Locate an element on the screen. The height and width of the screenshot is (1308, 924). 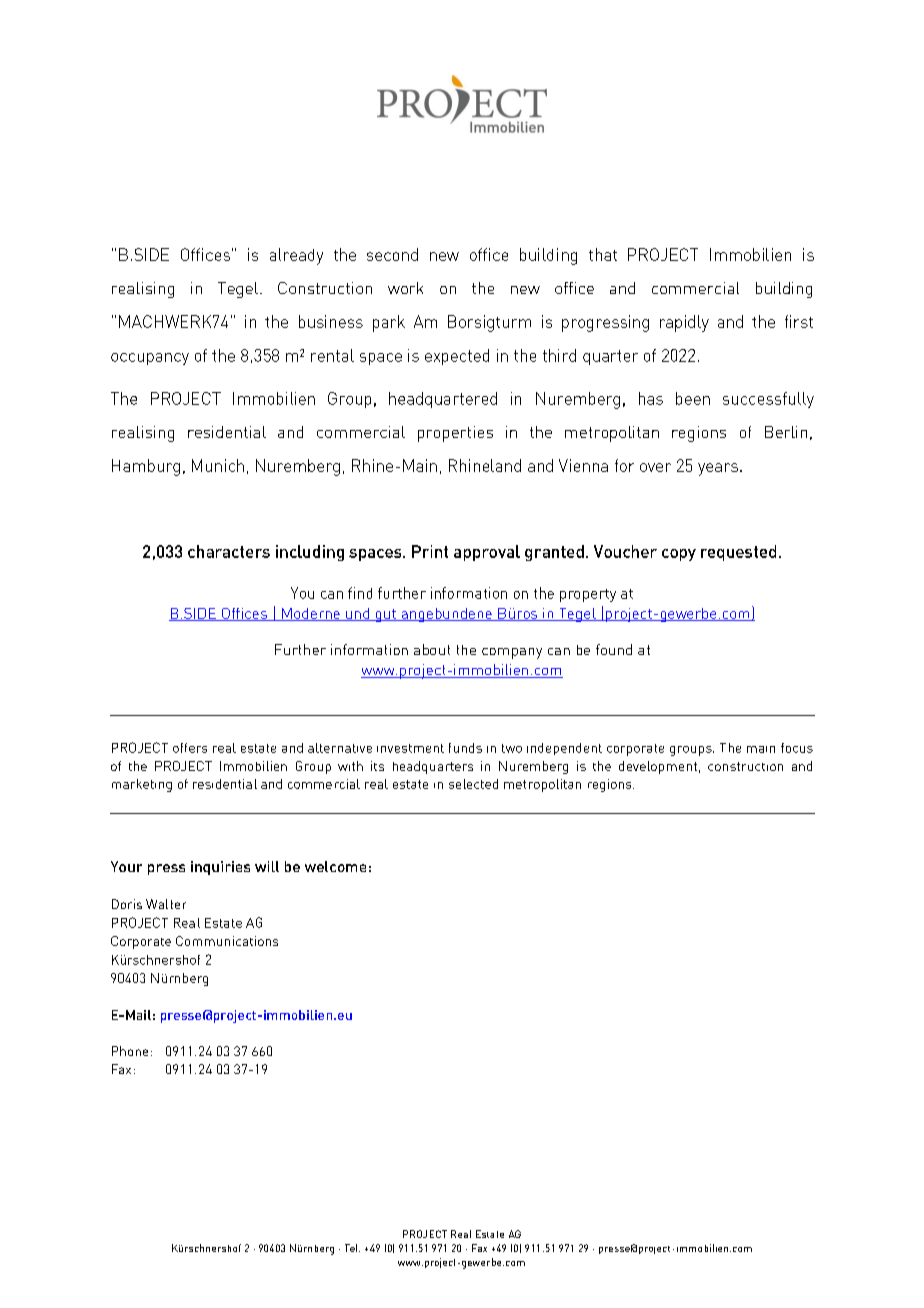
Phone is located at coordinates (130, 1051).
